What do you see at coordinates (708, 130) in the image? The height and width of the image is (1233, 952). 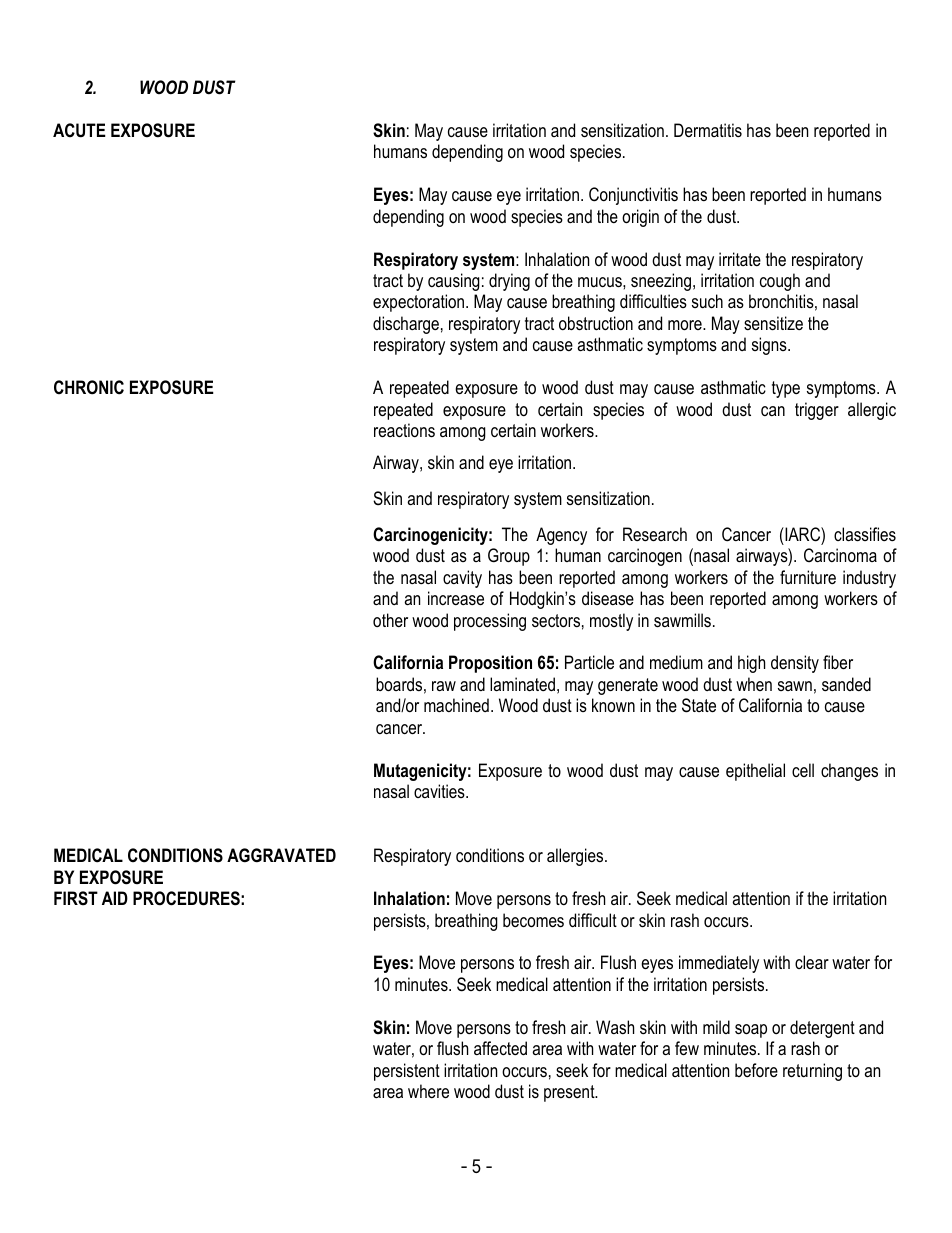 I see `Dermatitis` at bounding box center [708, 130].
